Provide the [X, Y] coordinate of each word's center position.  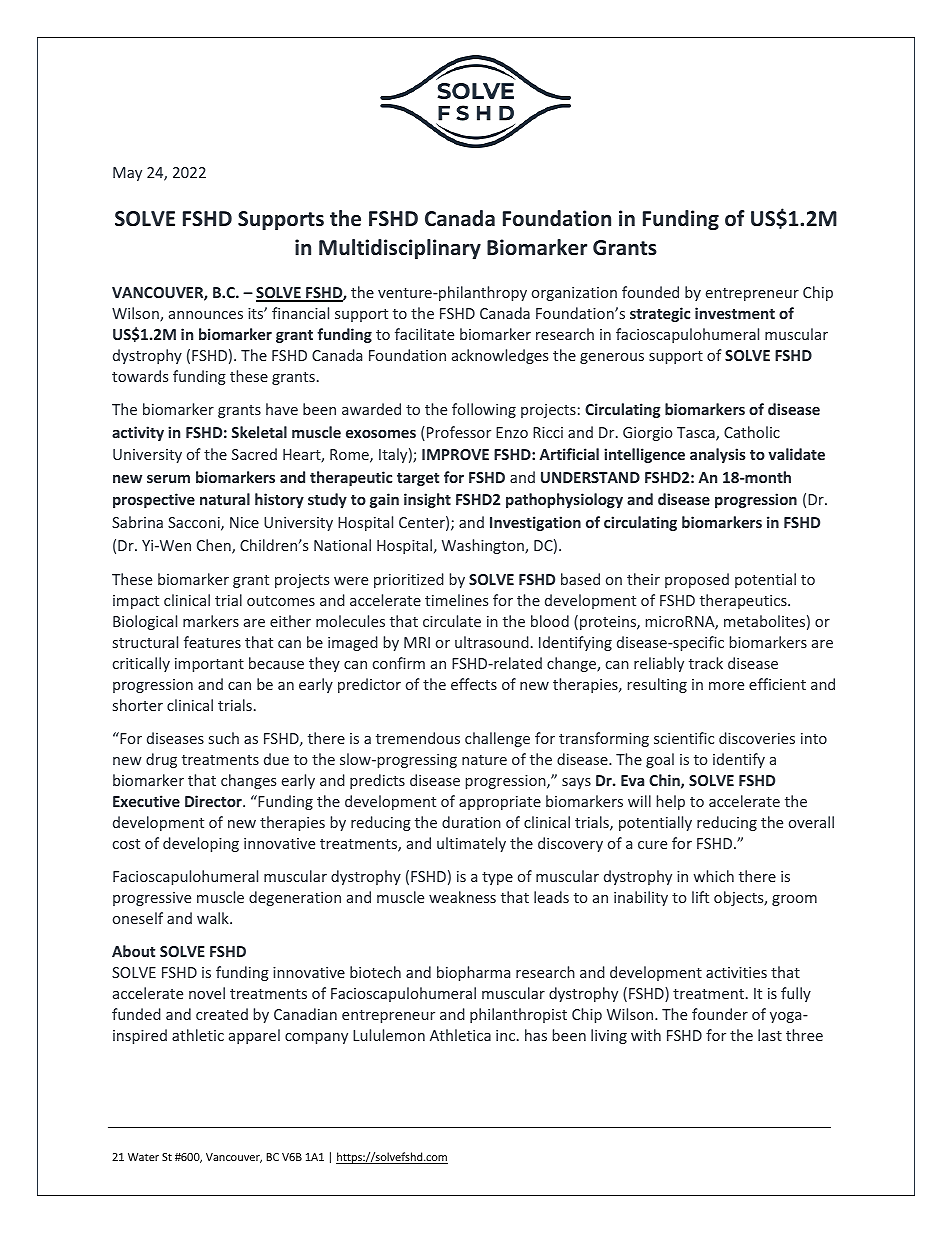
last [770, 1035]
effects [474, 684]
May [127, 174]
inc [507, 1035]
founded [650, 292]
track [706, 663]
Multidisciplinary [400, 249]
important [209, 665]
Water [143, 1157]
